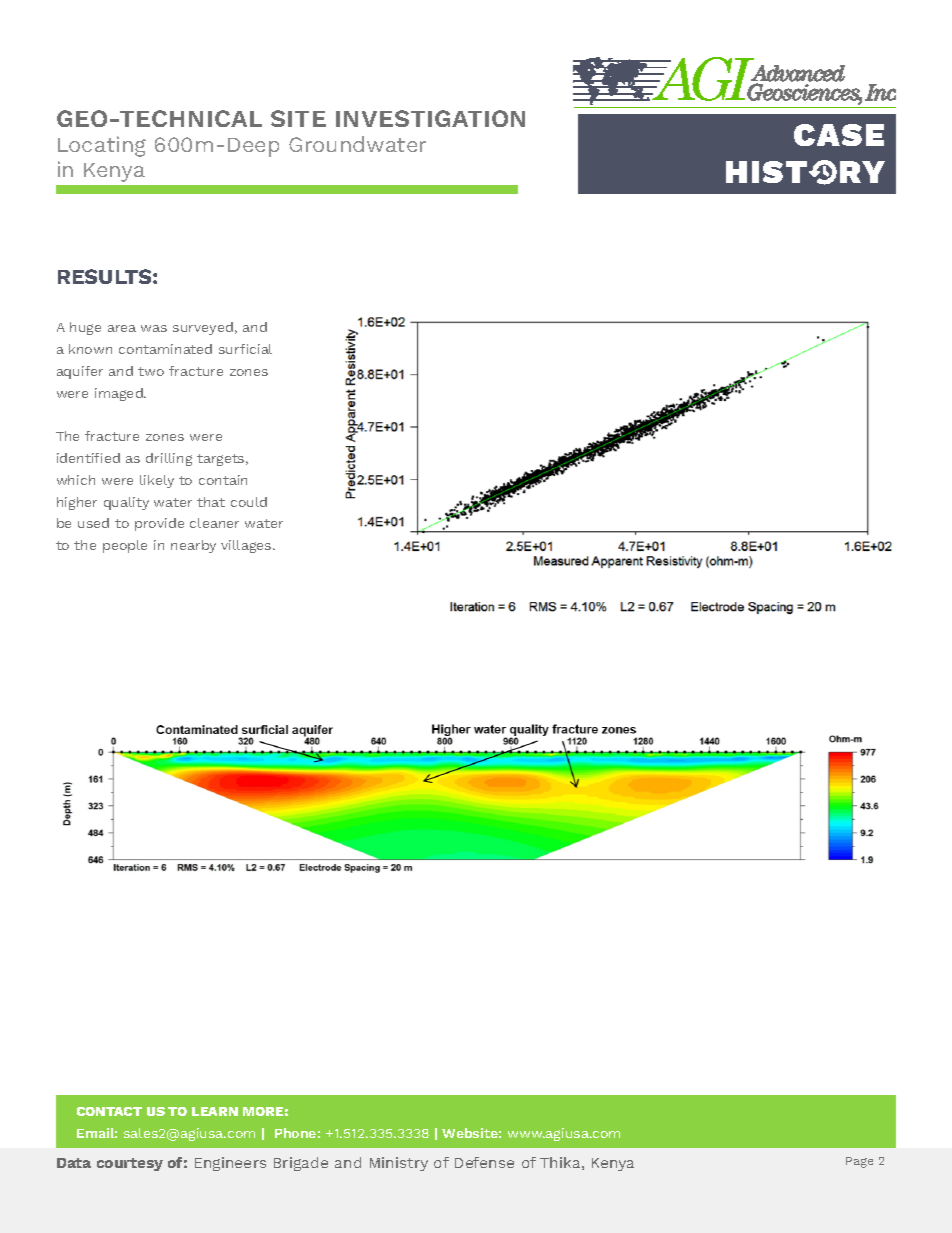 The image size is (952, 1233). What do you see at coordinates (157, 481) in the screenshot?
I see `likely` at bounding box center [157, 481].
